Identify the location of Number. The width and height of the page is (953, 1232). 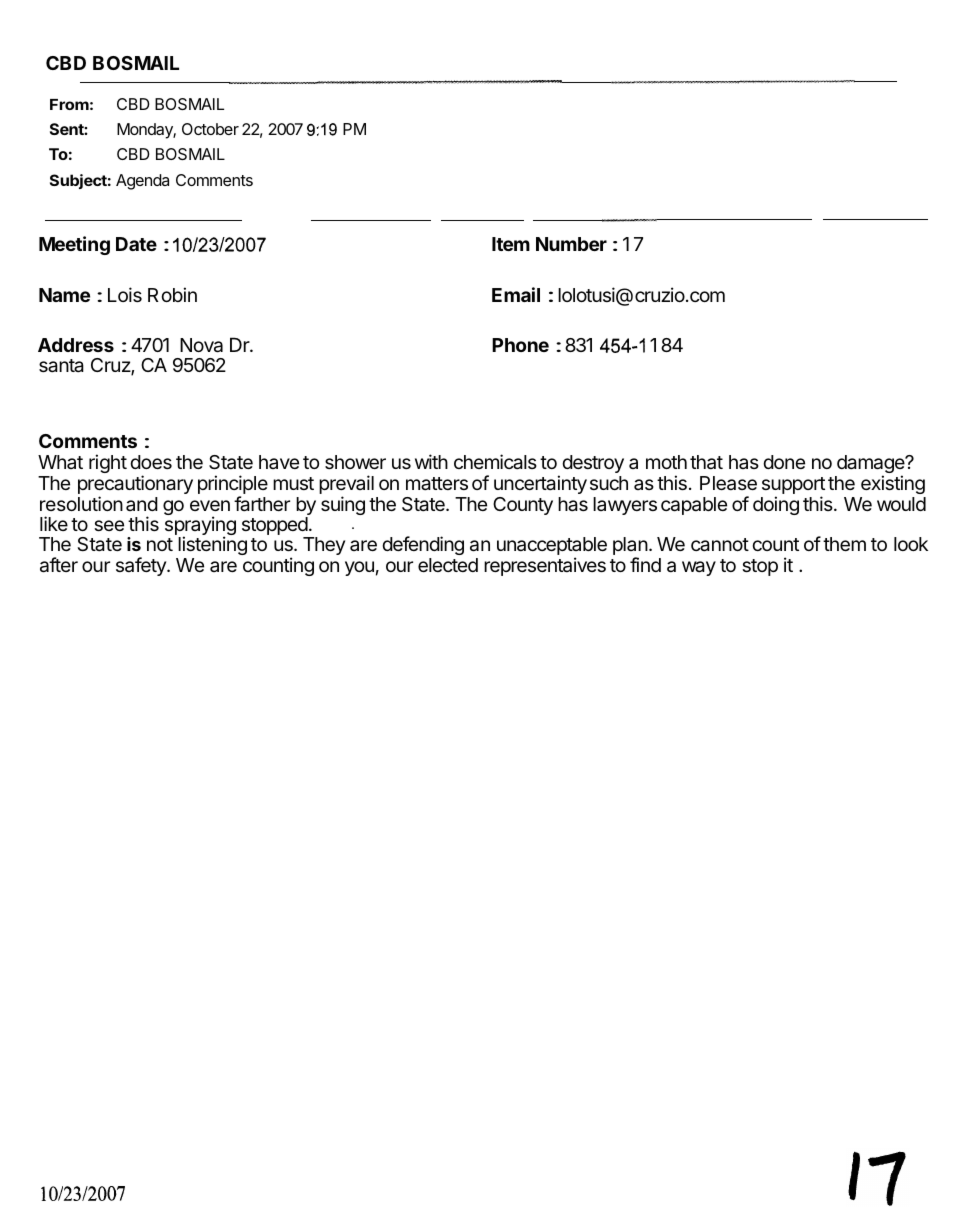
(571, 244).
